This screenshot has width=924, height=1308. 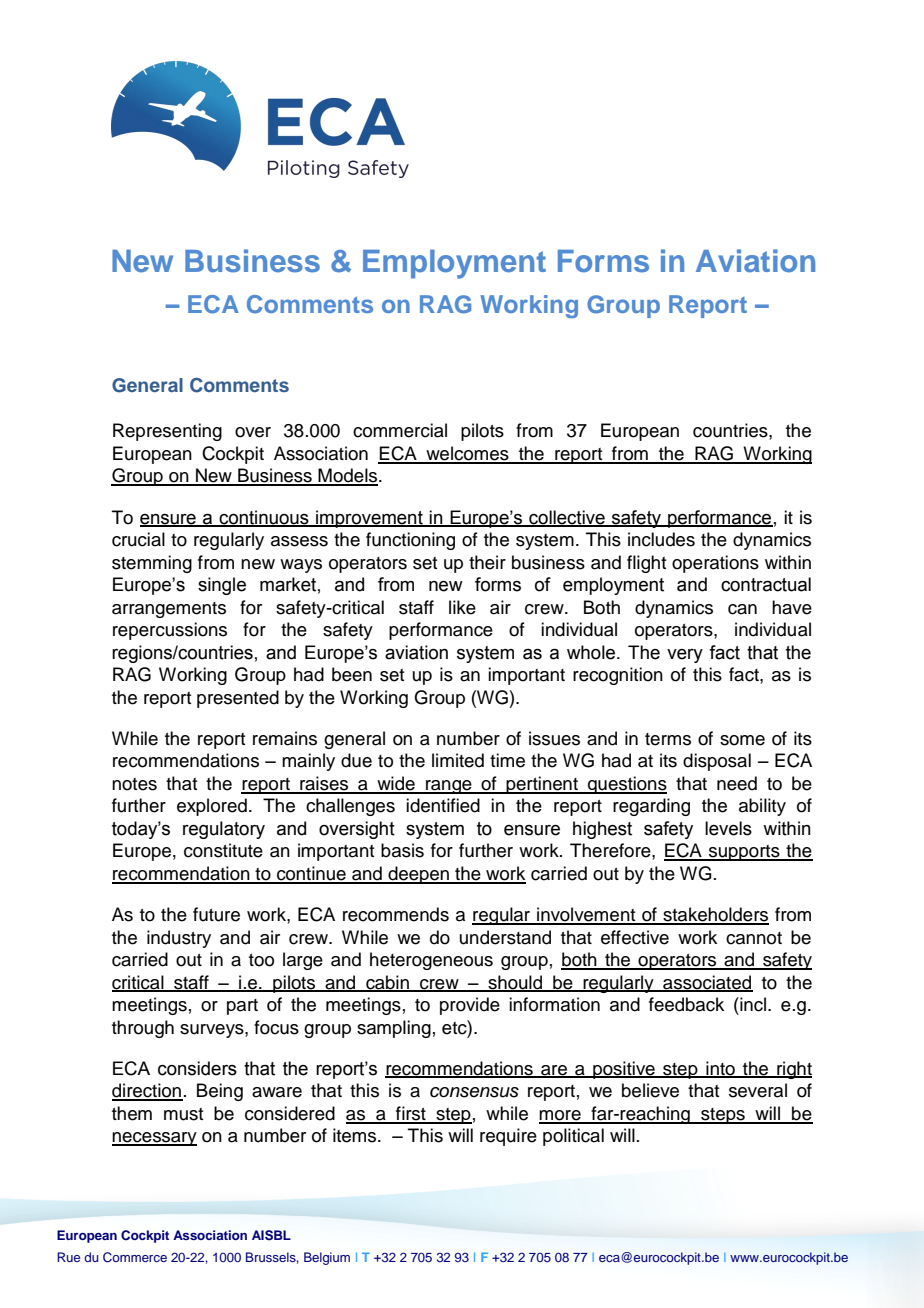 I want to click on very, so click(x=685, y=656).
